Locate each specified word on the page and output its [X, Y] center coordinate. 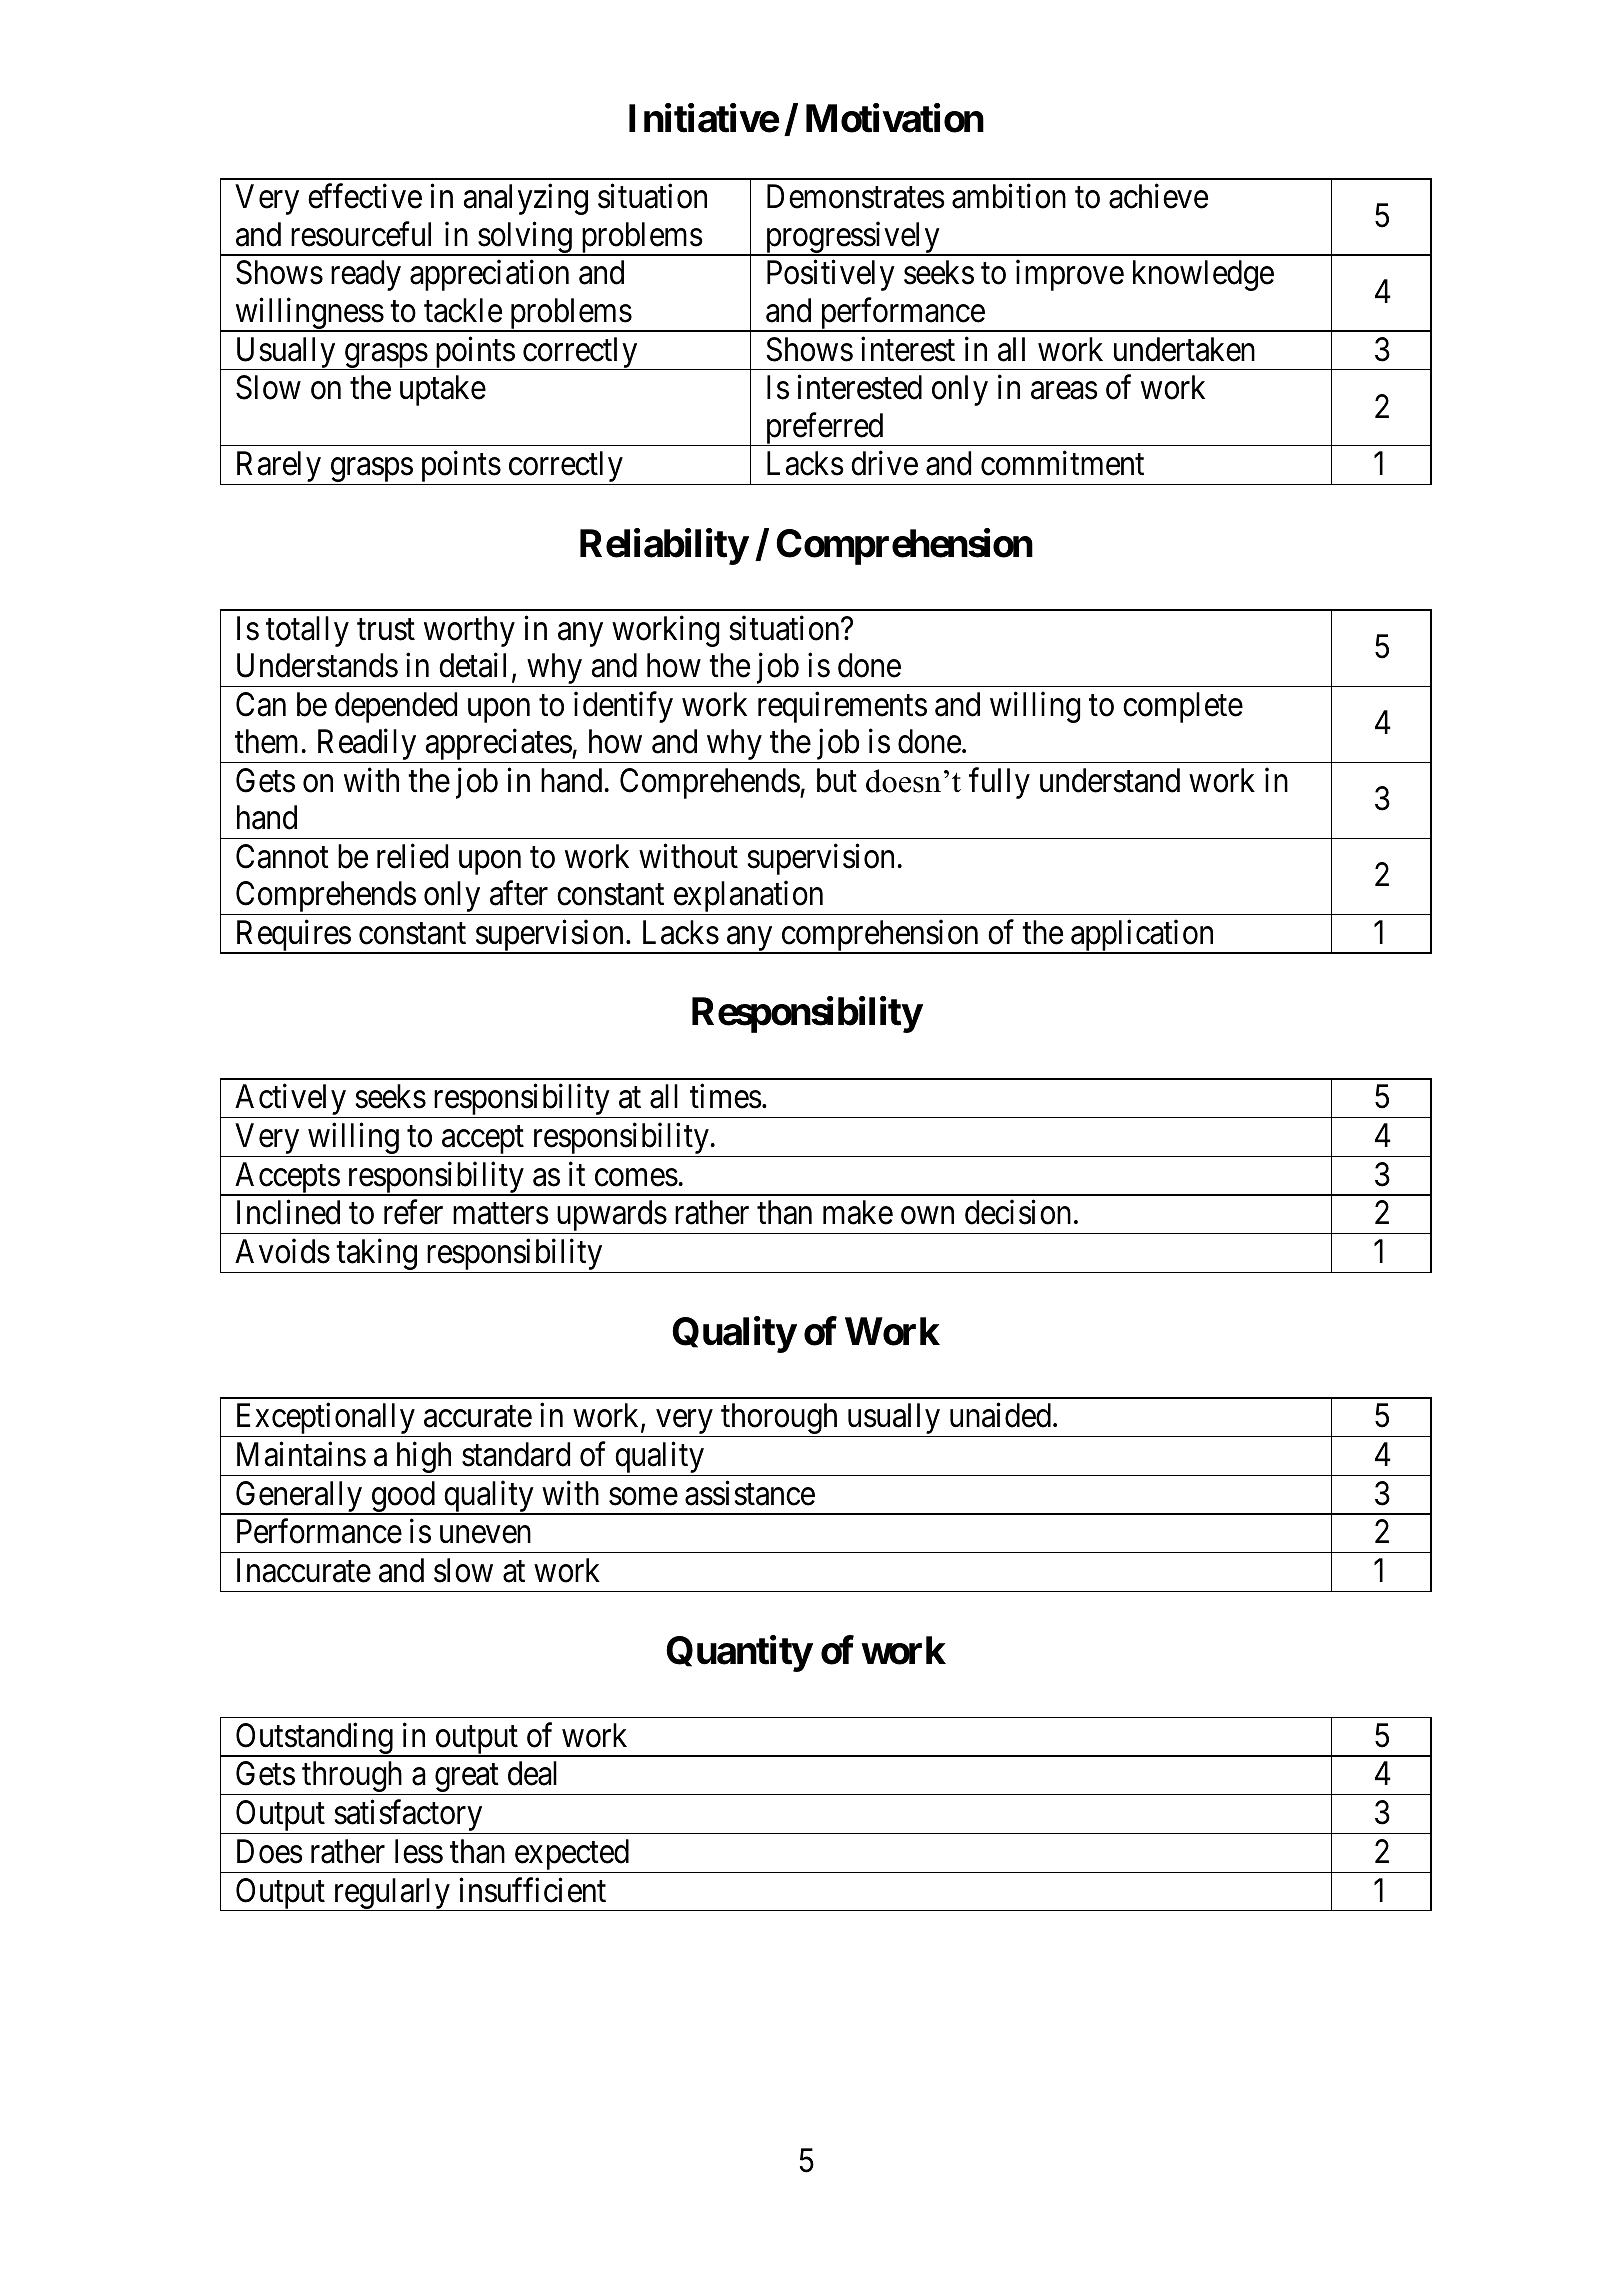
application [1143, 937]
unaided [1000, 1415]
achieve [1158, 196]
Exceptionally [325, 1420]
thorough [779, 1420]
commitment [1062, 463]
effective [365, 196]
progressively [852, 238]
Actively [290, 1101]
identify [623, 707]
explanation [748, 898]
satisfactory [408, 1817]
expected [571, 1856]
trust [386, 630]
